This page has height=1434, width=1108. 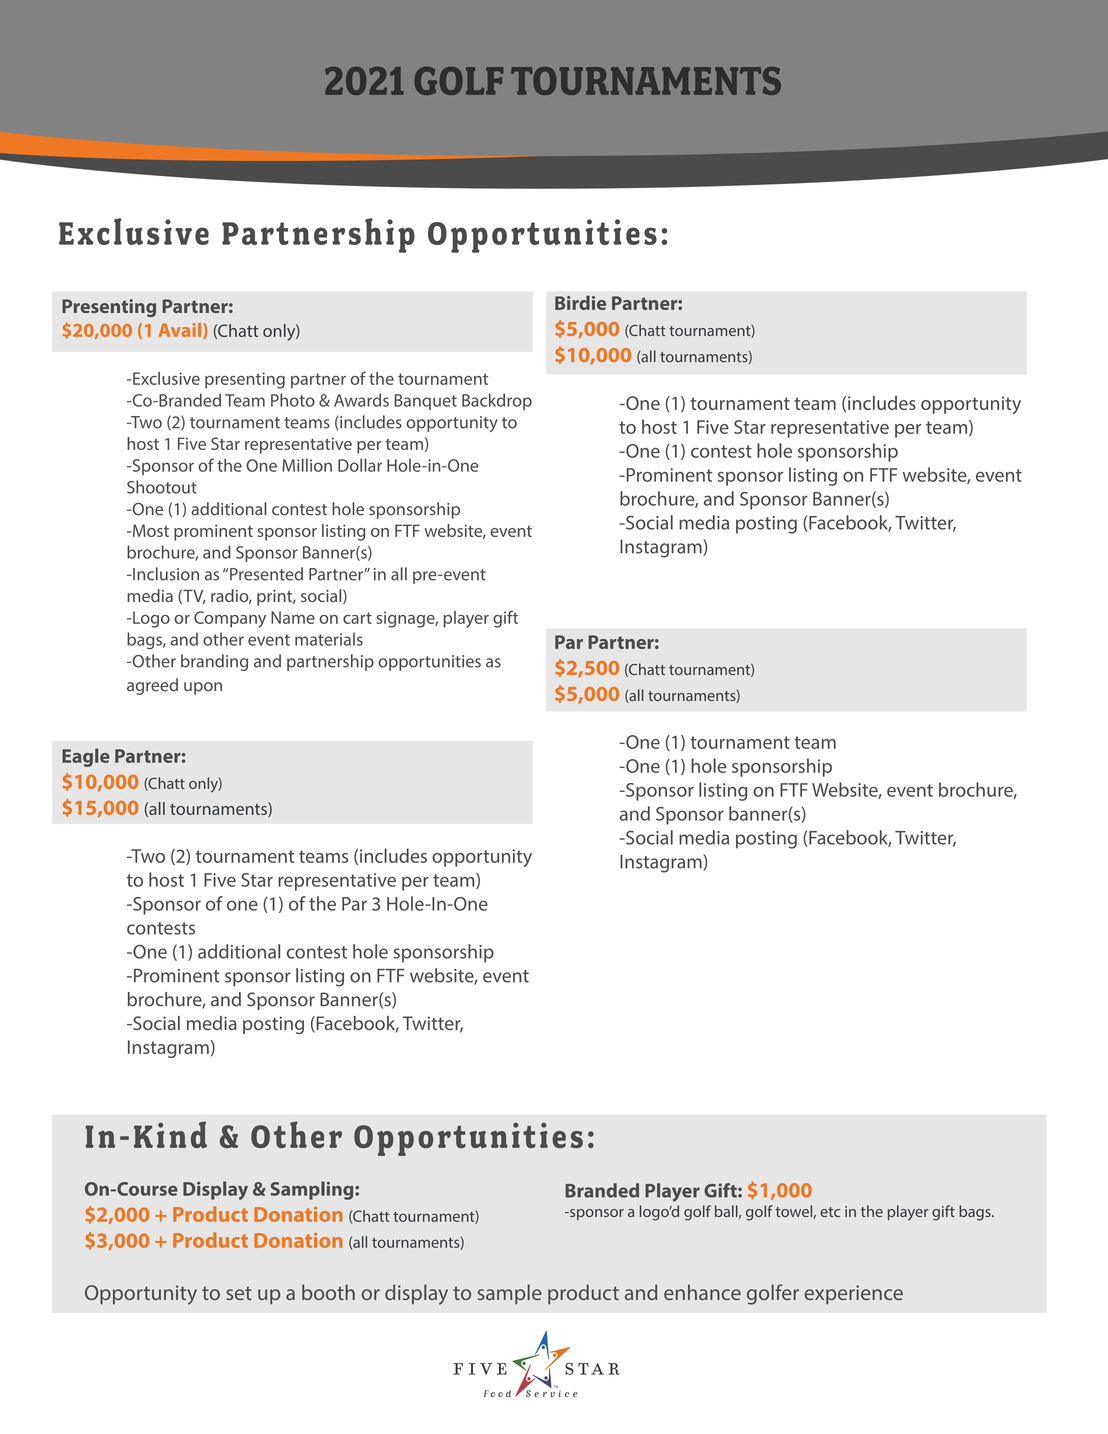 I want to click on Backdrop, so click(x=497, y=401).
